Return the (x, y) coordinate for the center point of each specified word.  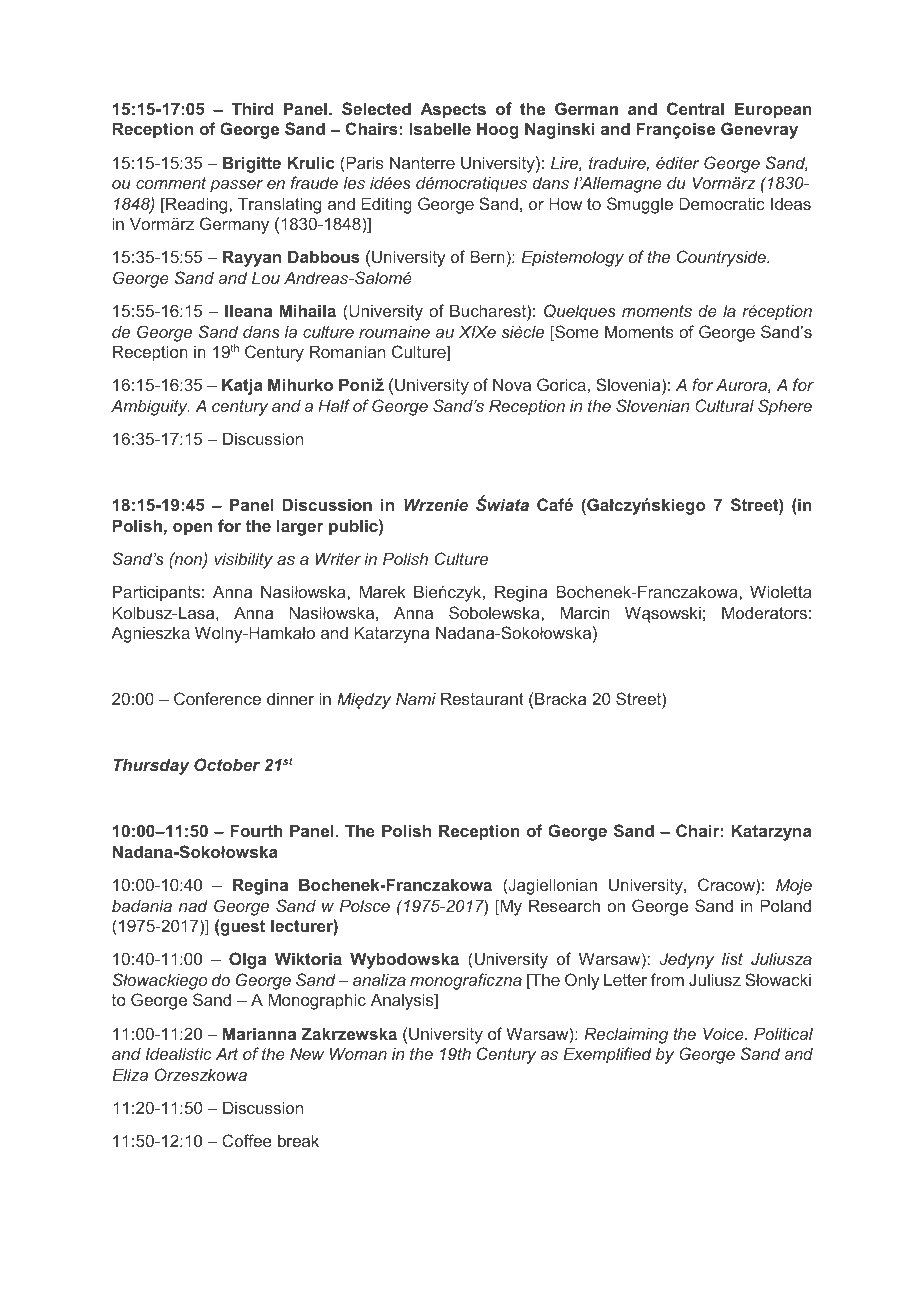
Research (564, 905)
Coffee (247, 1140)
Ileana (248, 310)
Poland (785, 905)
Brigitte (252, 164)
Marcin (585, 612)
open (192, 529)
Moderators (764, 612)
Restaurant (482, 698)
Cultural (724, 405)
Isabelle (440, 128)
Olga (247, 960)
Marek (383, 591)
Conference (217, 698)
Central (695, 108)
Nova (512, 384)
